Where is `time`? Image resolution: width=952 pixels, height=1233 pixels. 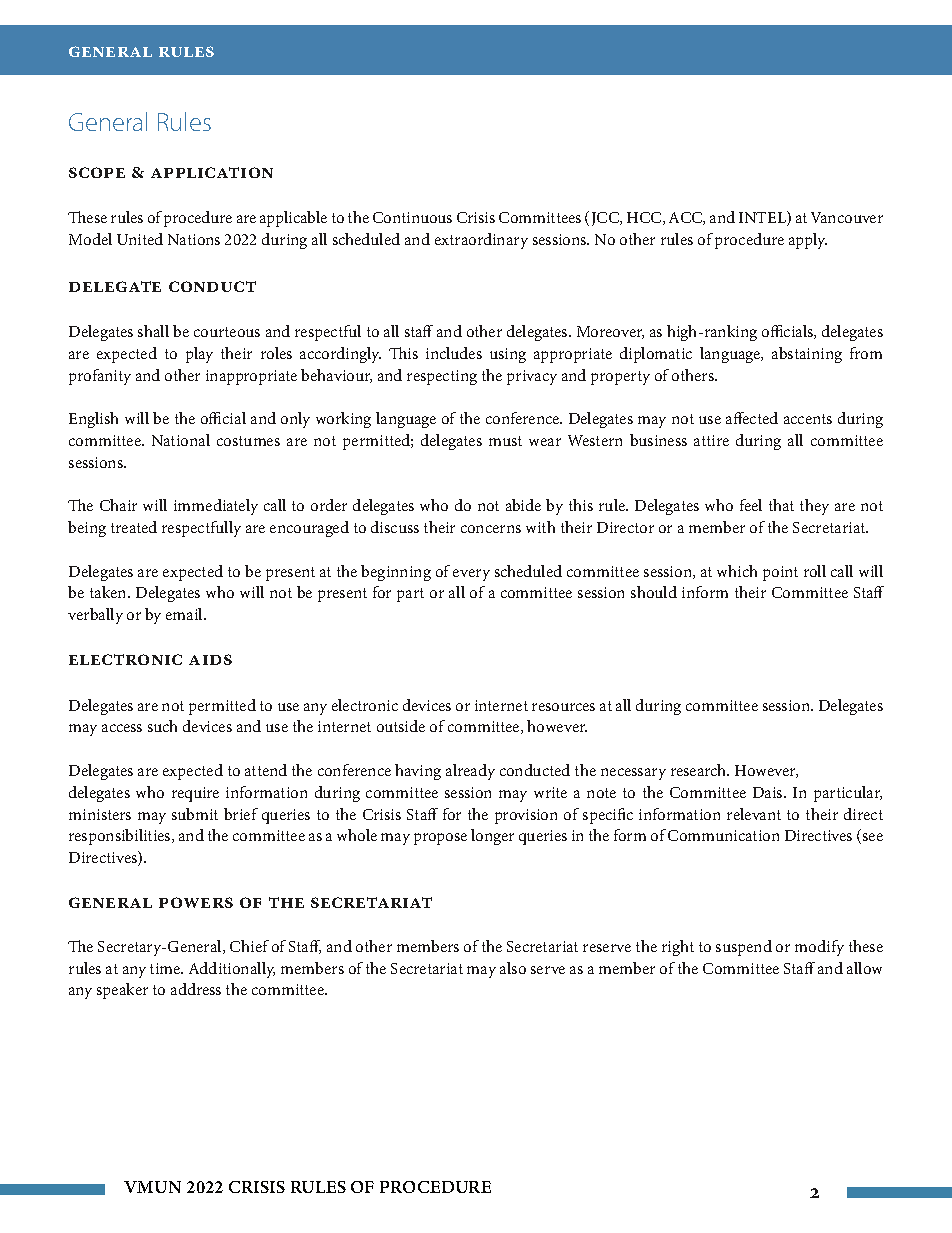 time is located at coordinates (166, 968).
